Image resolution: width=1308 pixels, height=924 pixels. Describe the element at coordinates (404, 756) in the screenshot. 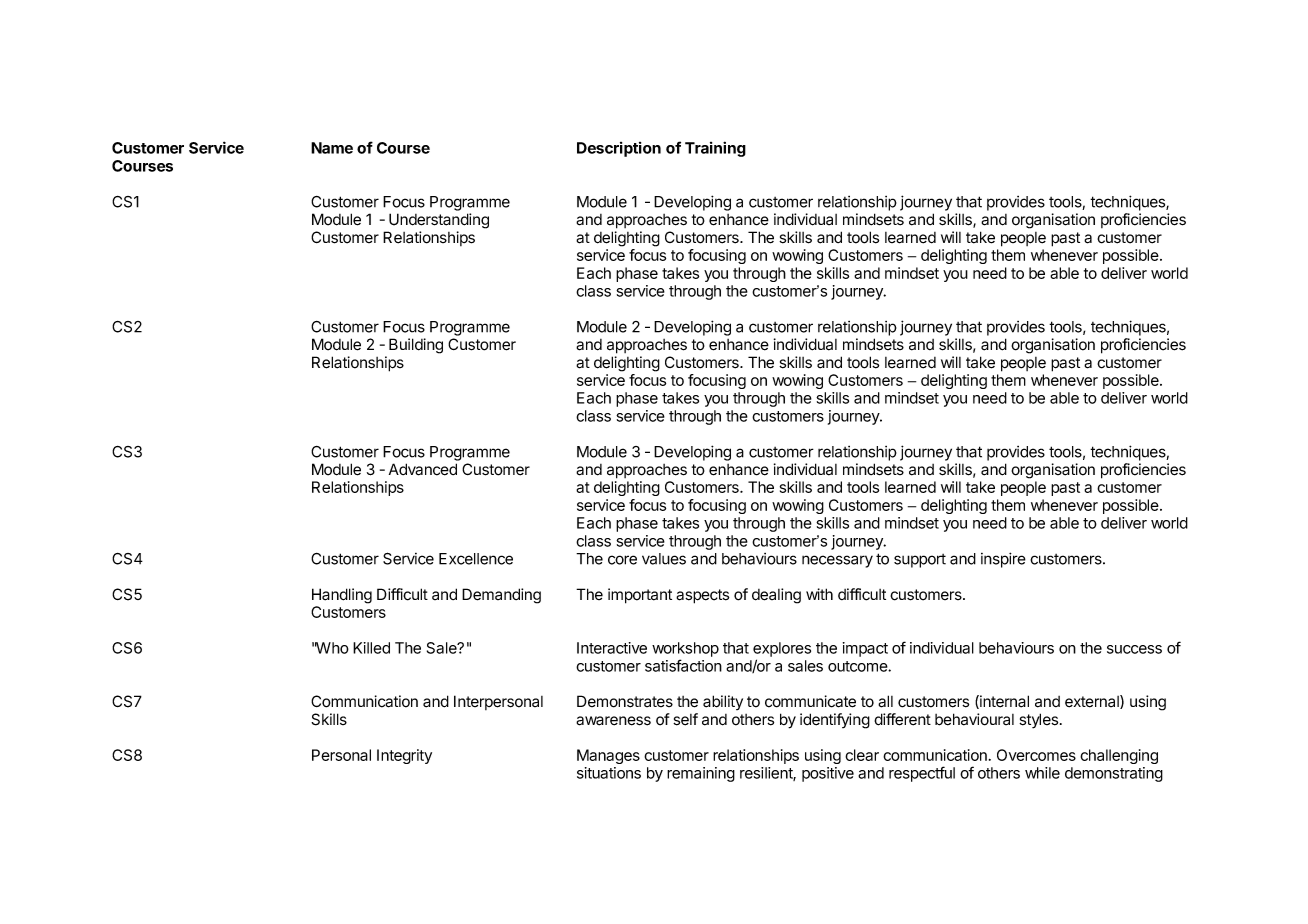

I see `Integrity` at that location.
